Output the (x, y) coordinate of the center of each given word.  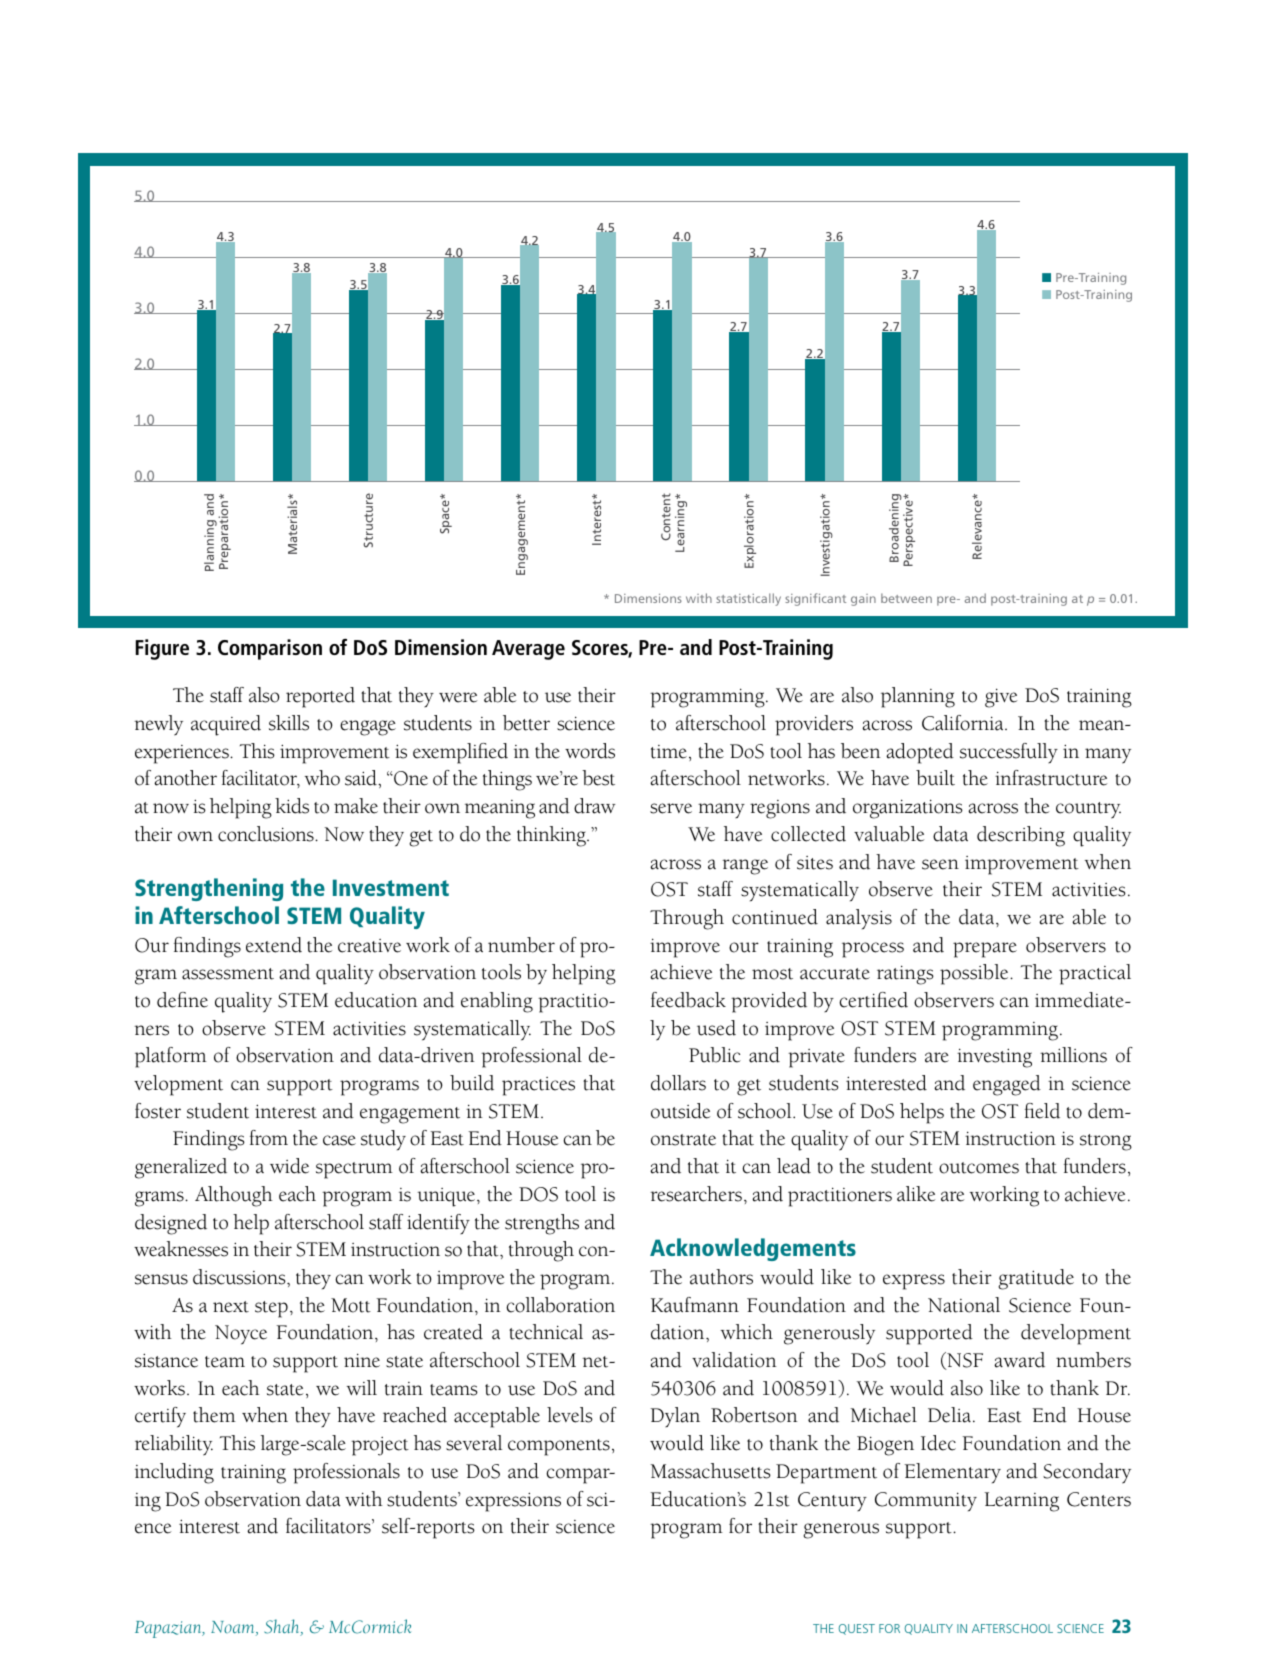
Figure (162, 649)
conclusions (267, 834)
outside (680, 1111)
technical (546, 1332)
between (906, 598)
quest (857, 1629)
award (1019, 1360)
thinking (552, 836)
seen (940, 864)
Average (528, 650)
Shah (283, 1627)
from (269, 1138)
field (1042, 1111)
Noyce (241, 1335)
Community (926, 1501)
